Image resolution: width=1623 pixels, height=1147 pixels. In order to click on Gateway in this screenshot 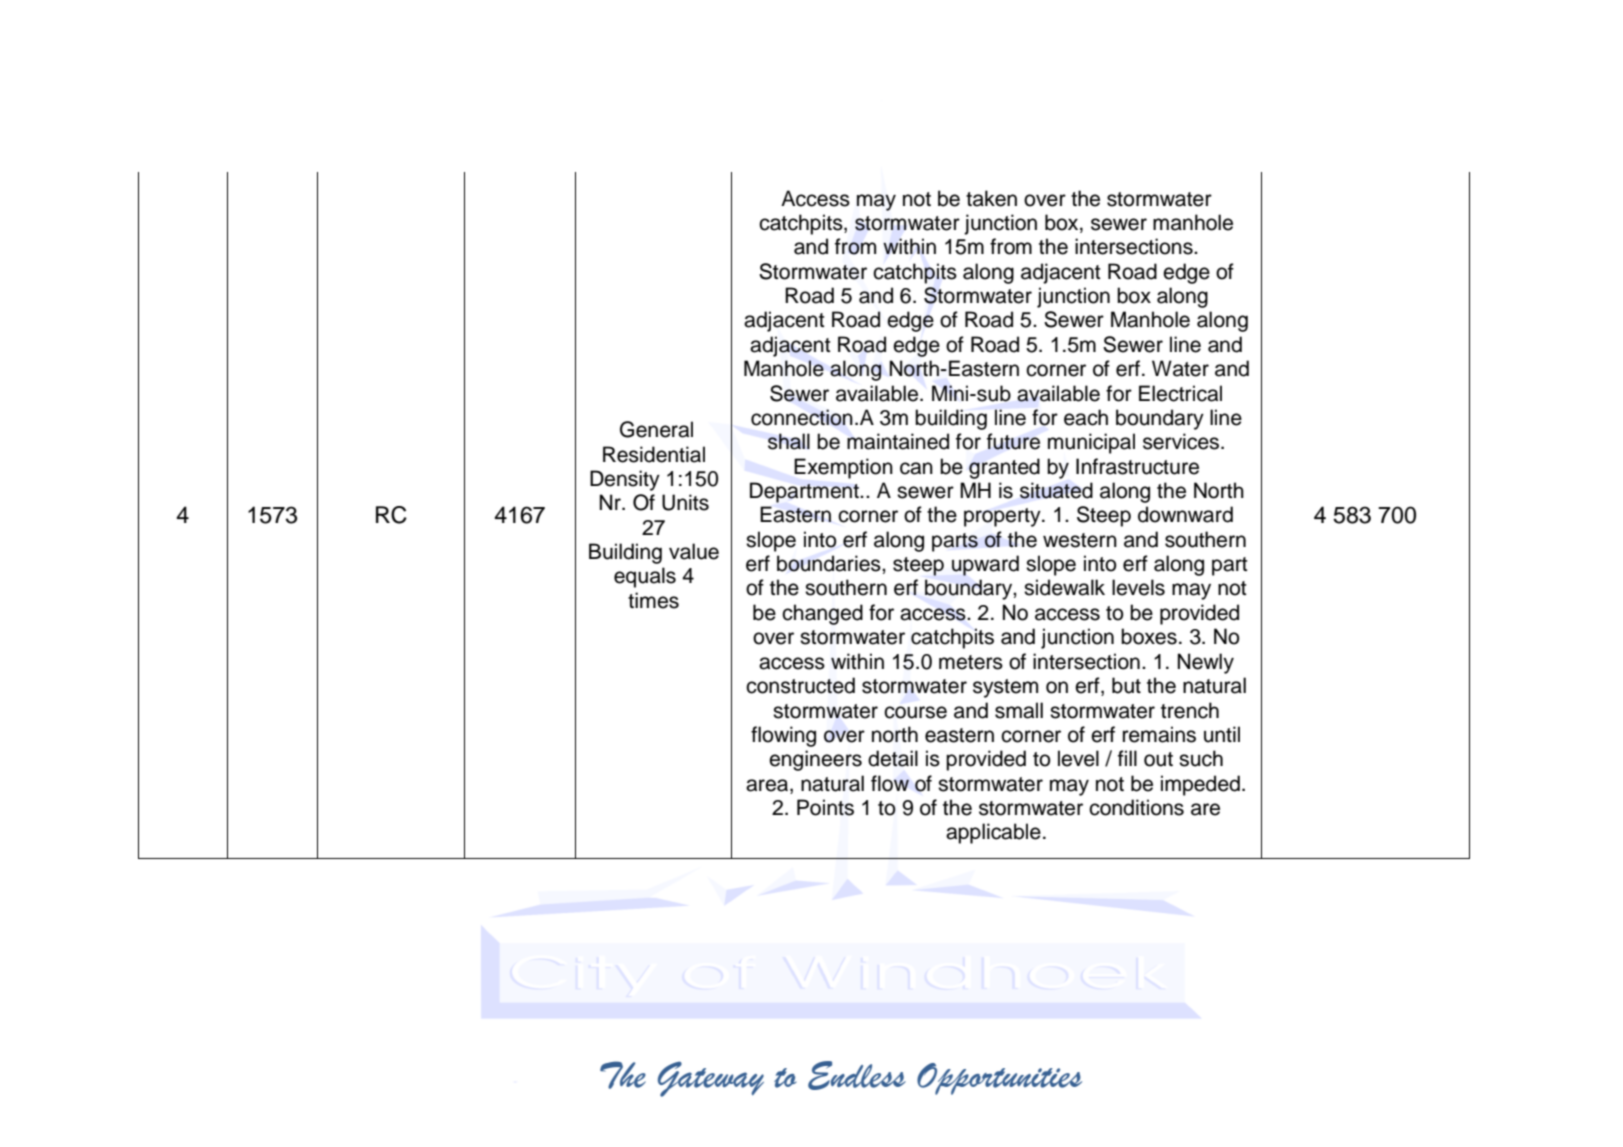, I will do `click(711, 1079)`.
